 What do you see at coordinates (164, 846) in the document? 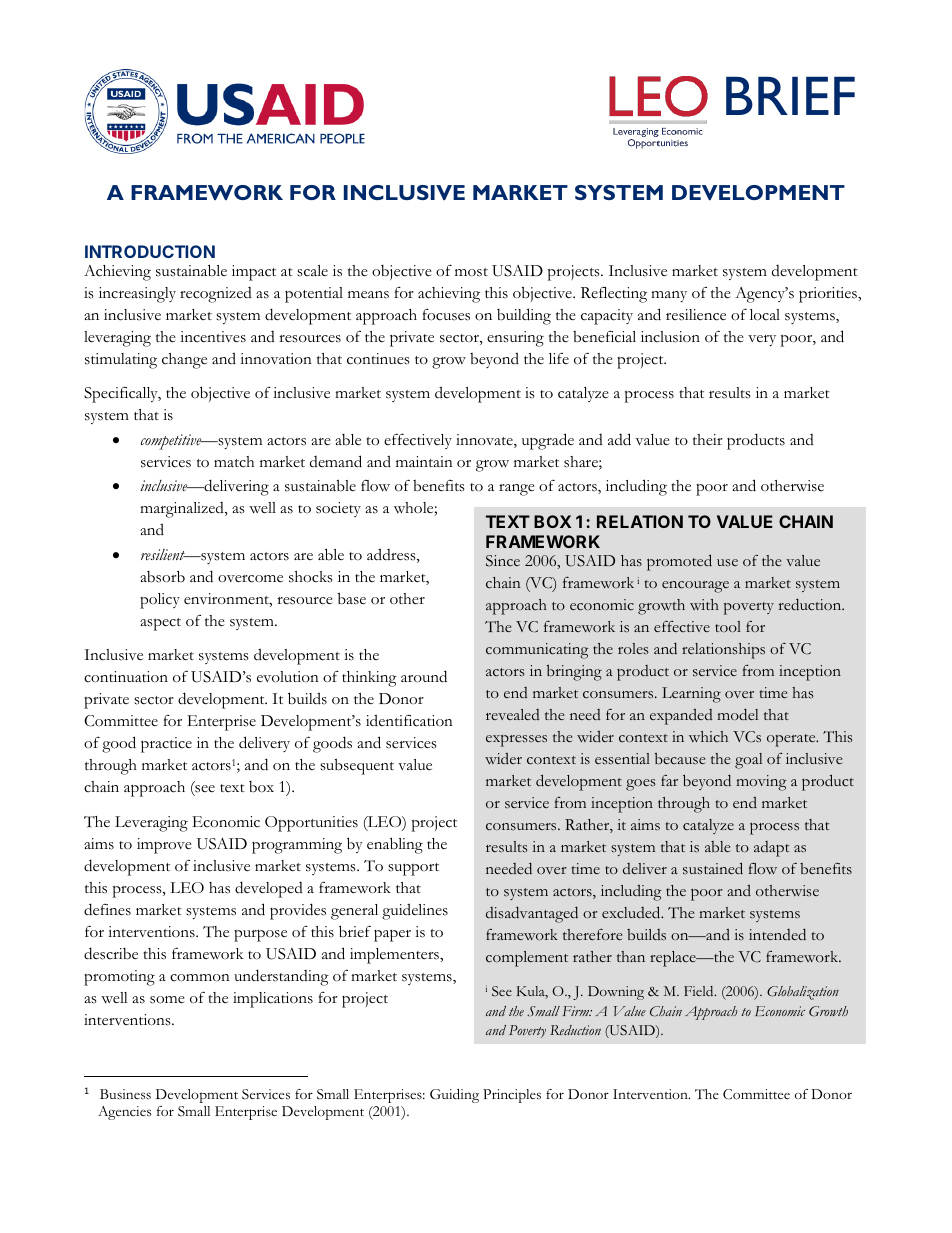
I see `improve` at bounding box center [164, 846].
